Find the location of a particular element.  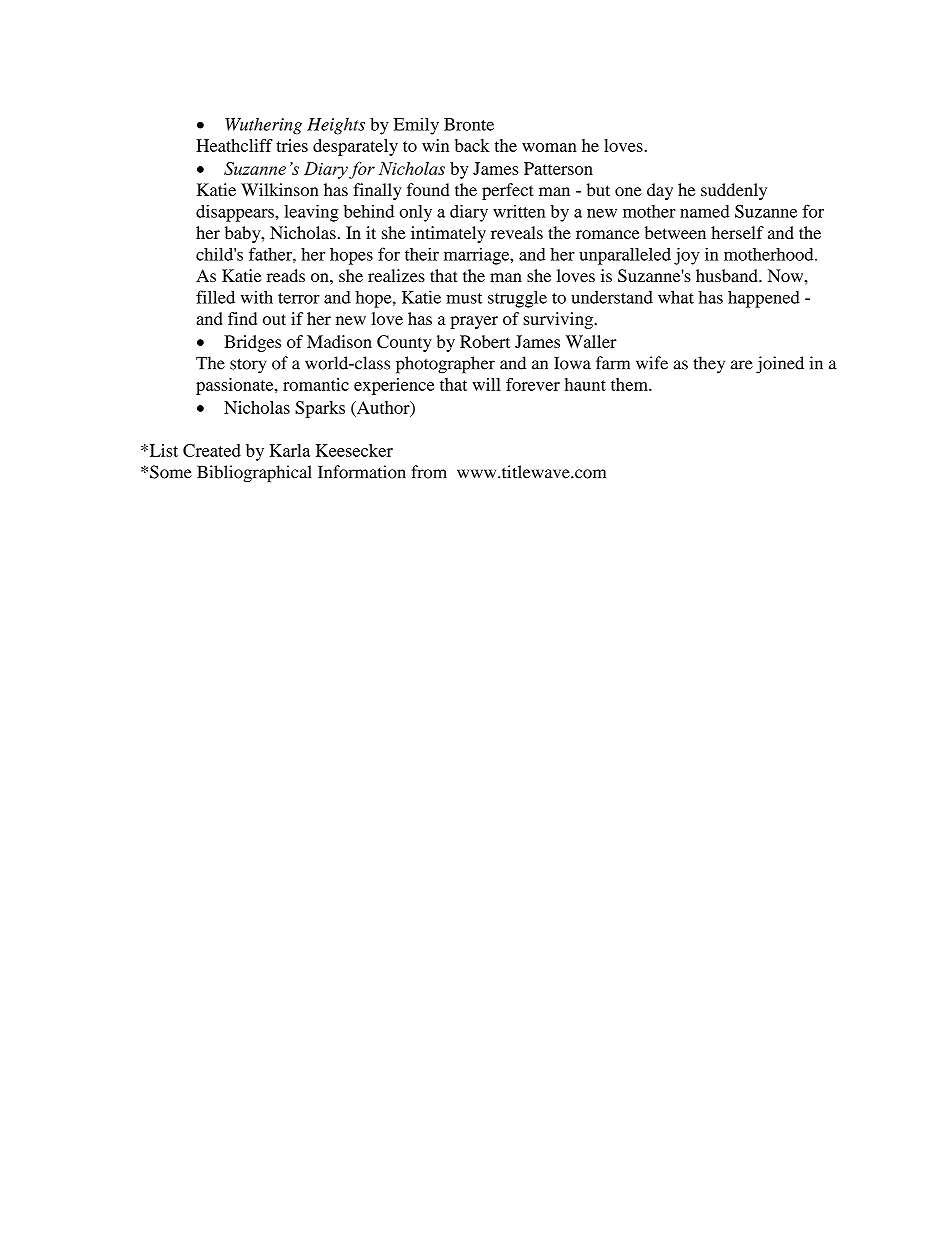

back is located at coordinates (472, 145).
